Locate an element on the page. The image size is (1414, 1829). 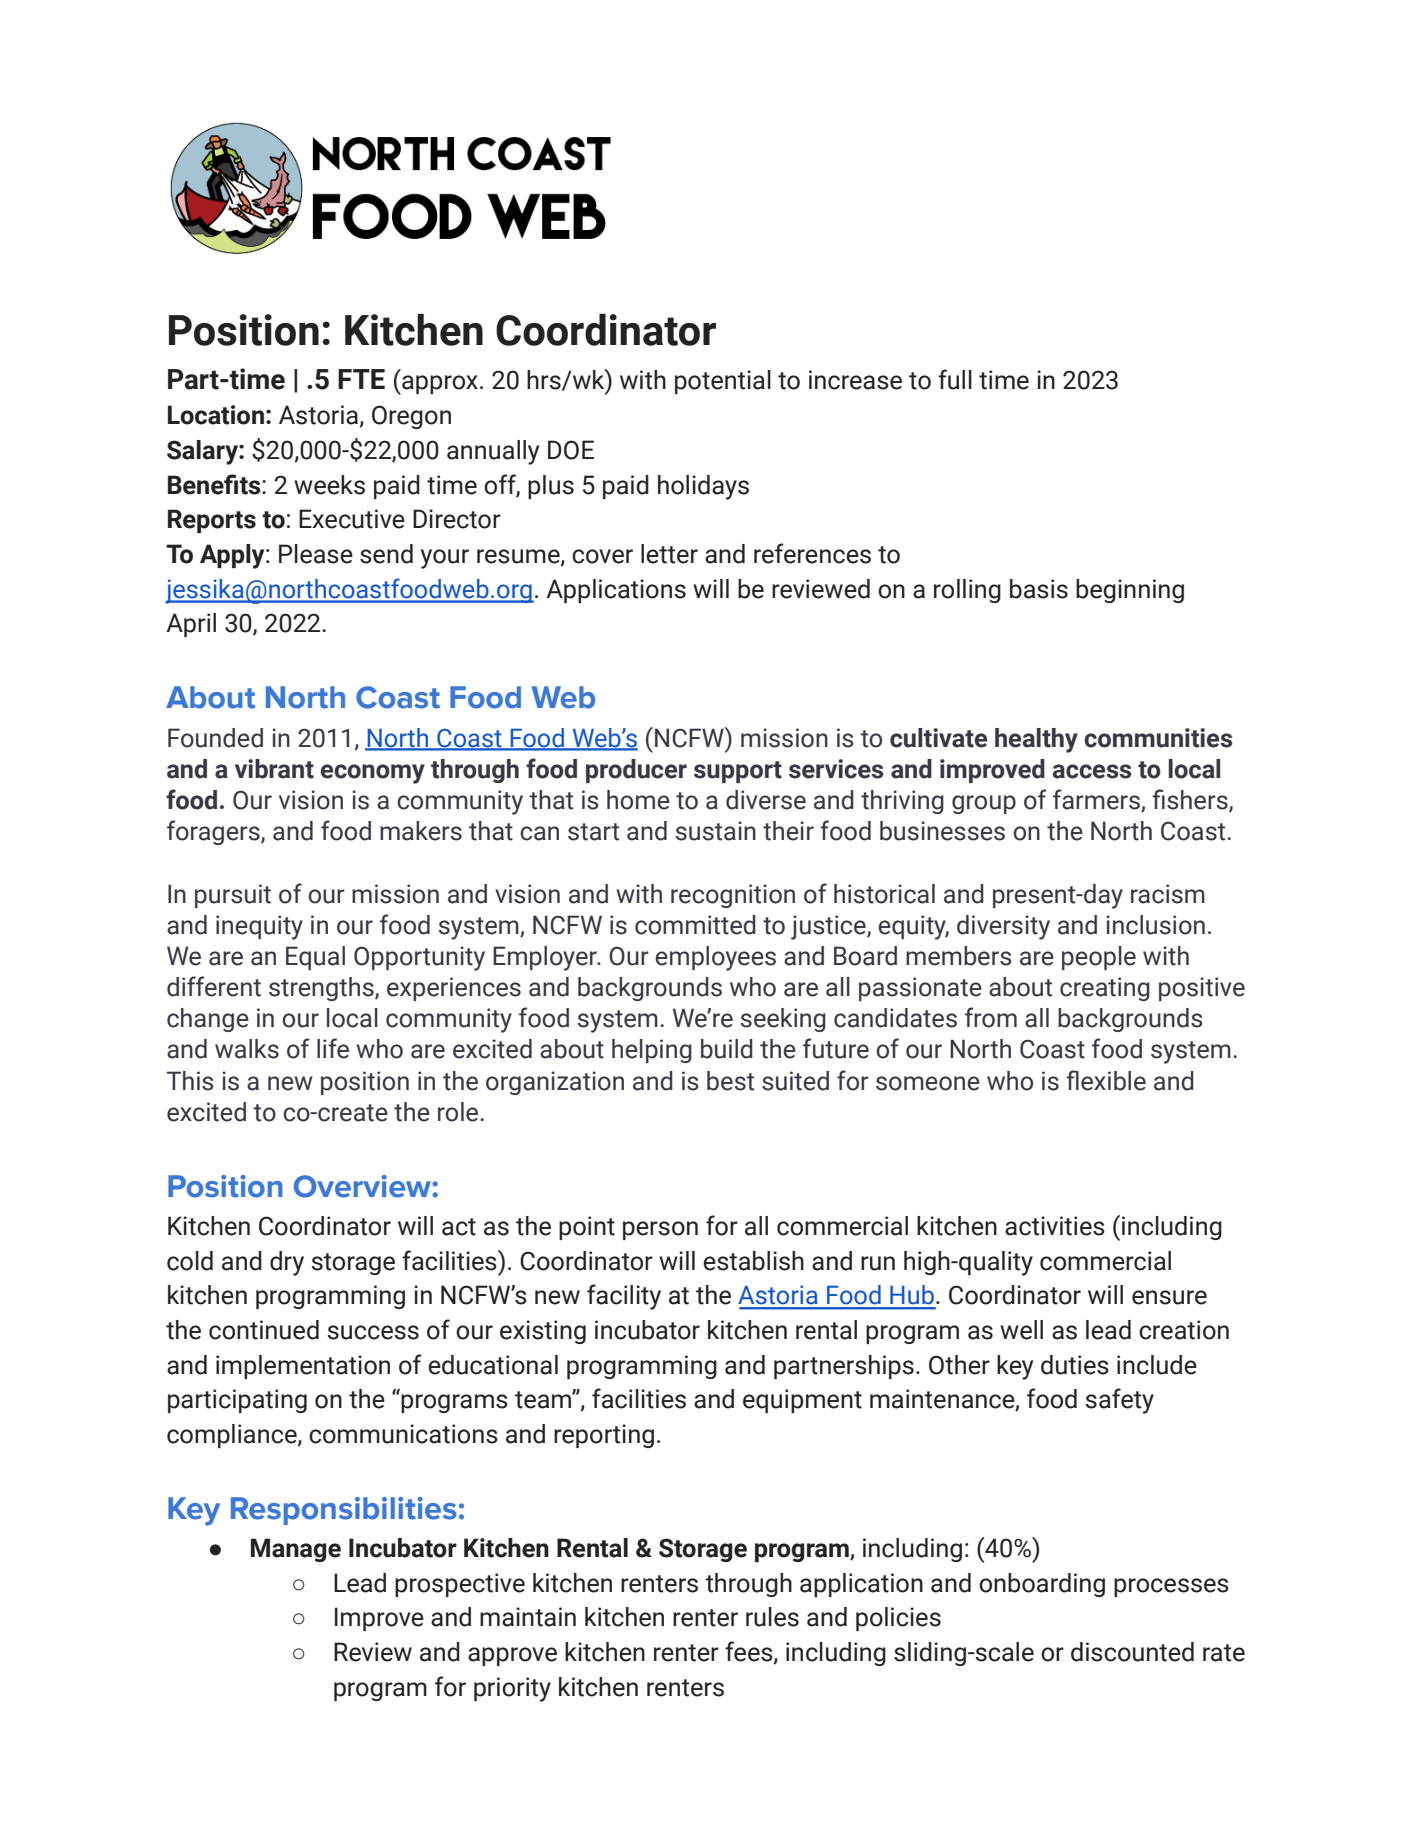
duties is located at coordinates (1075, 1365).
